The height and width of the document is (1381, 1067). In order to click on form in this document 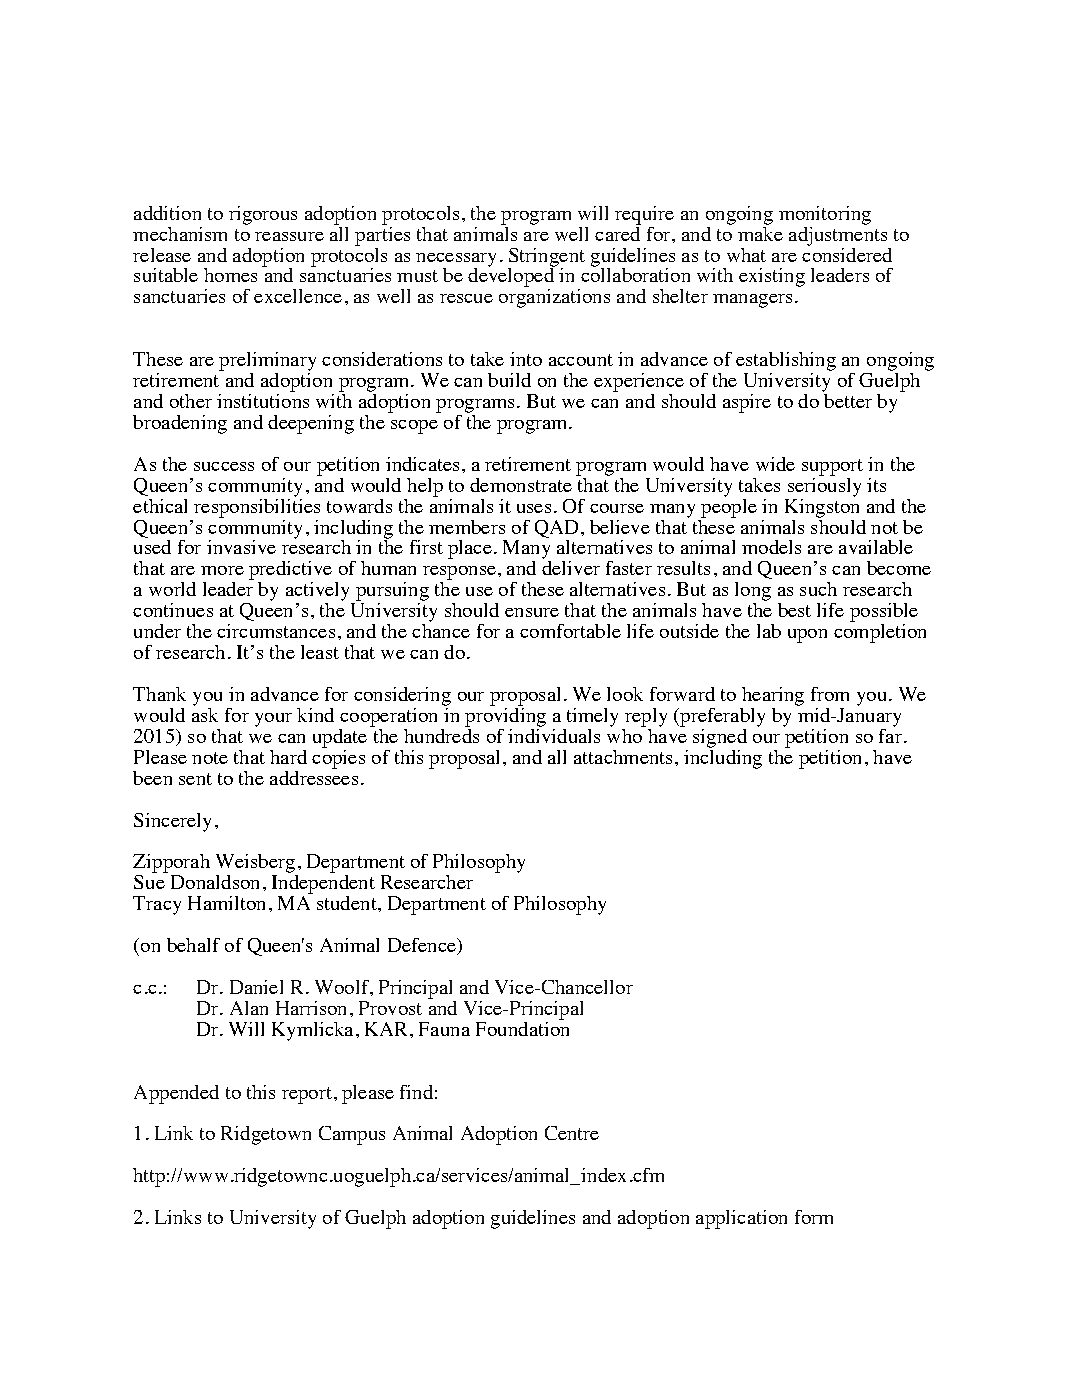, I will do `click(814, 1217)`.
